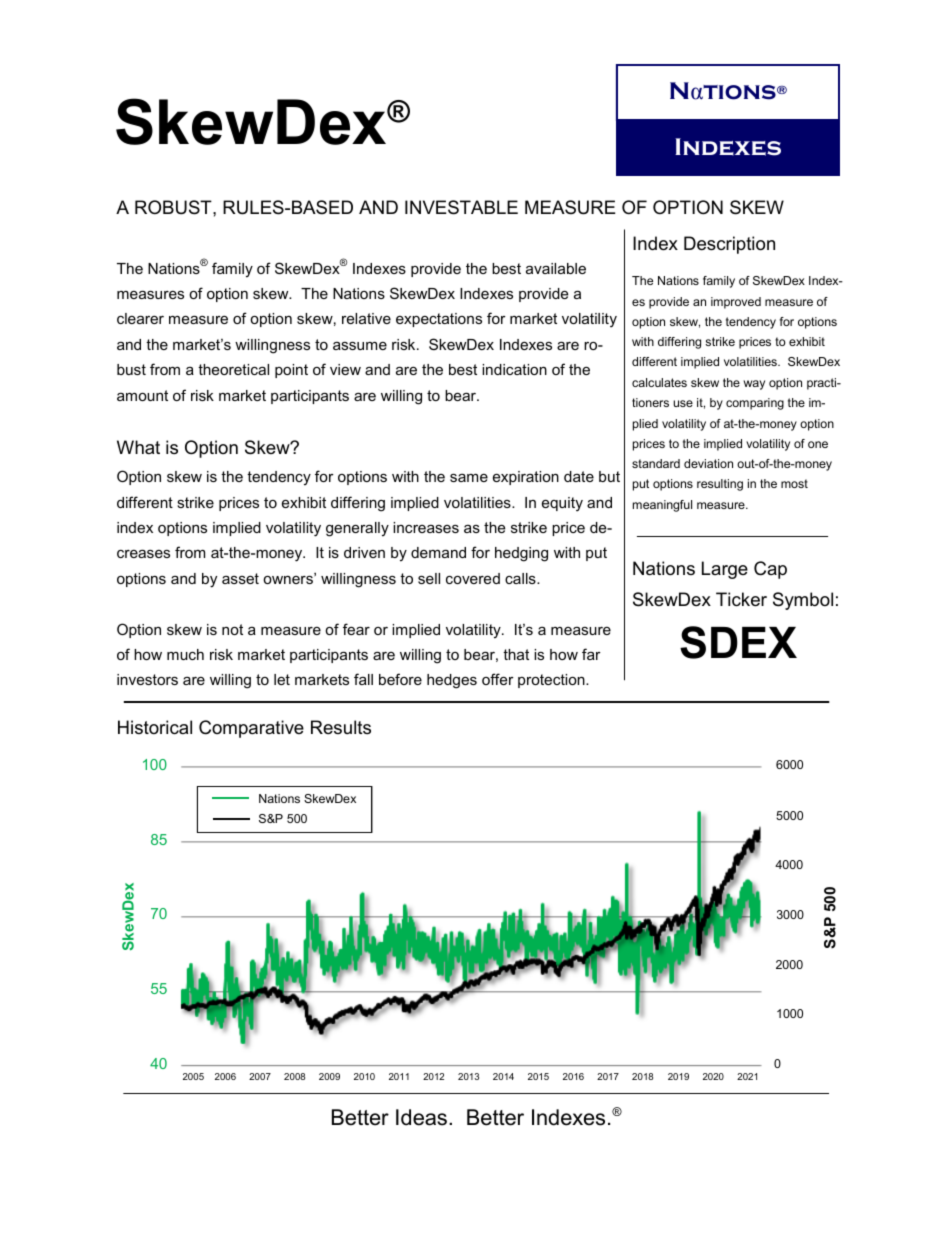 This page has width=952, height=1233. Describe the element at coordinates (725, 570) in the page. I see `Large` at that location.
